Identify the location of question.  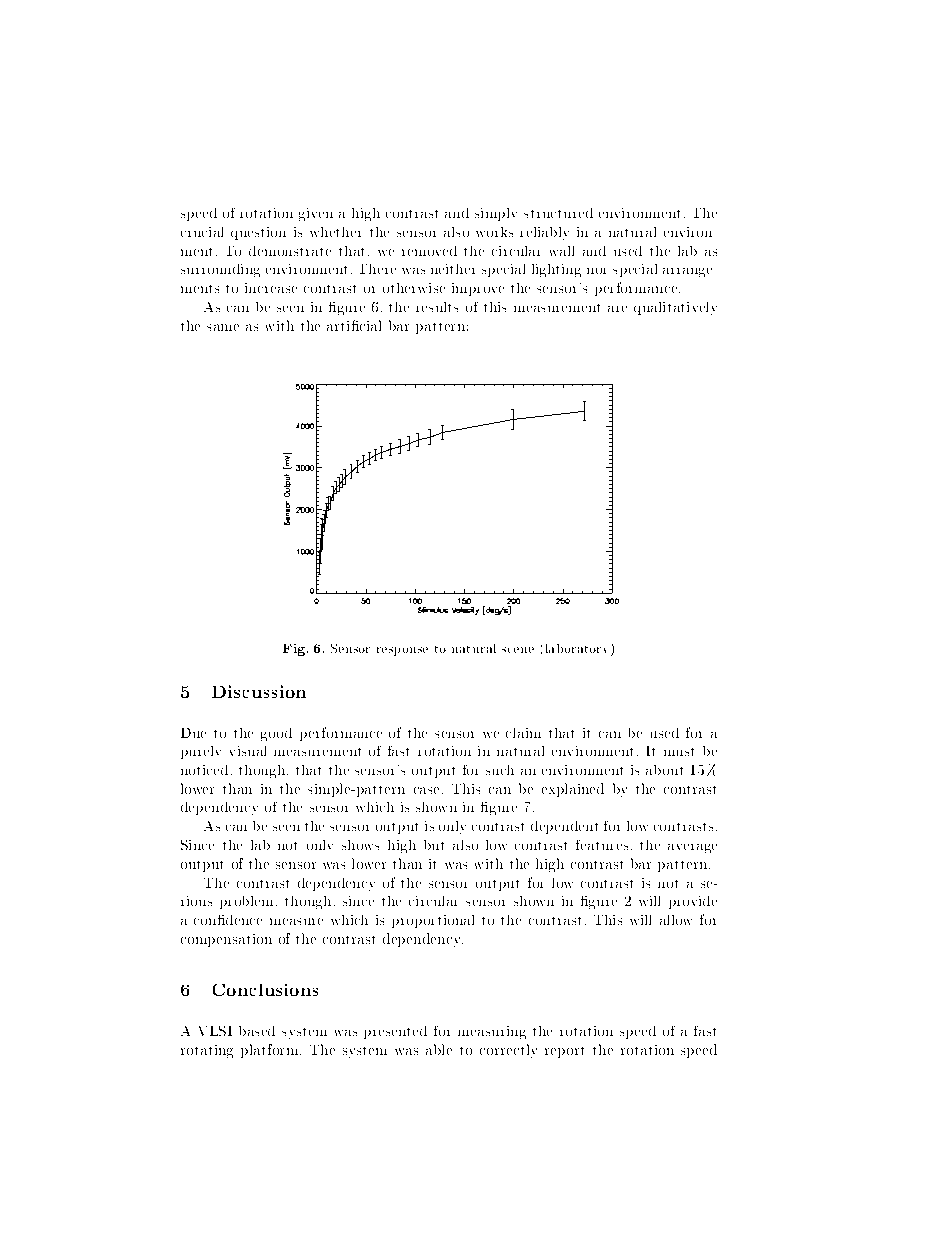
(258, 233).
